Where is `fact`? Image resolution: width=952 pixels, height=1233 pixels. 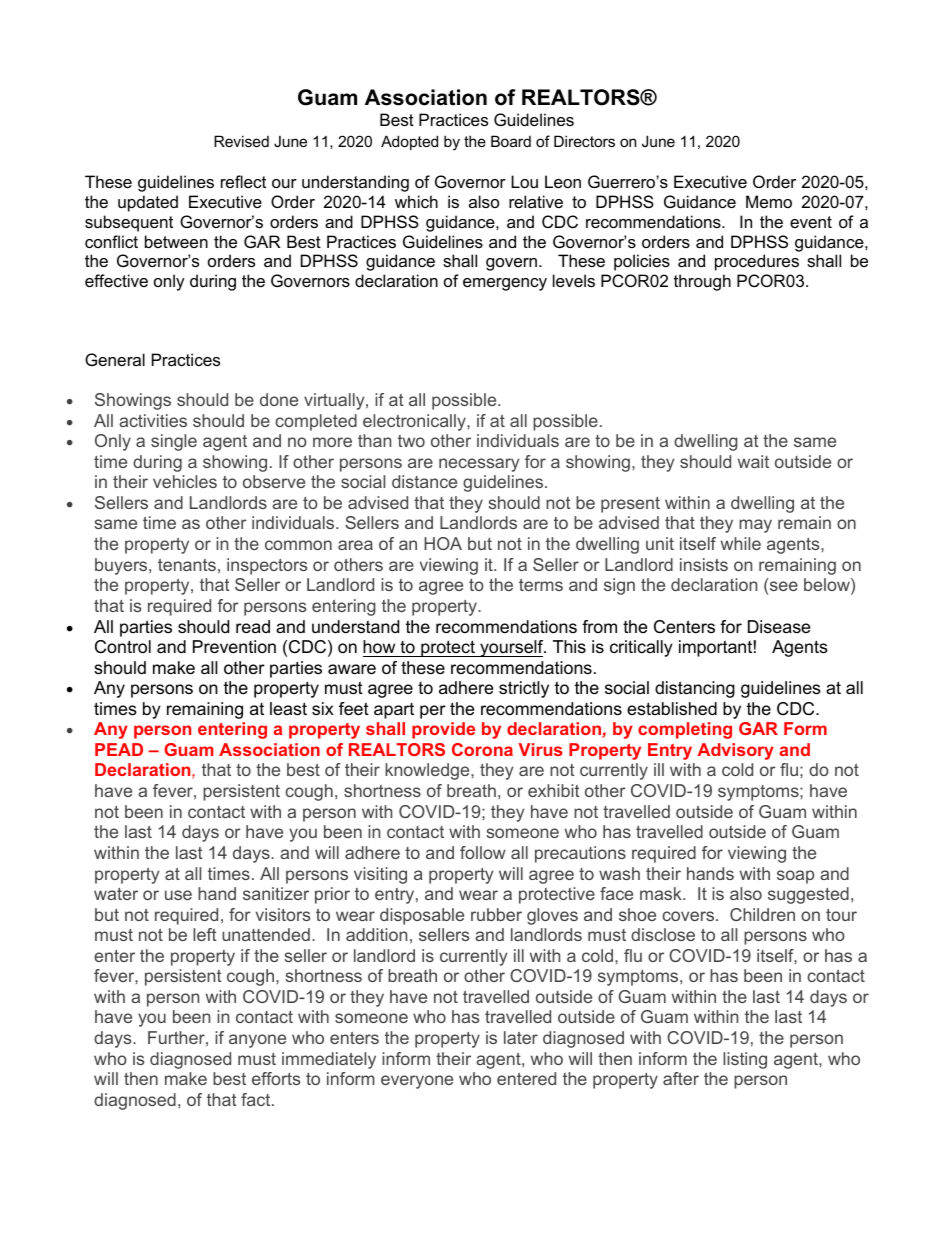
fact is located at coordinates (257, 1099).
